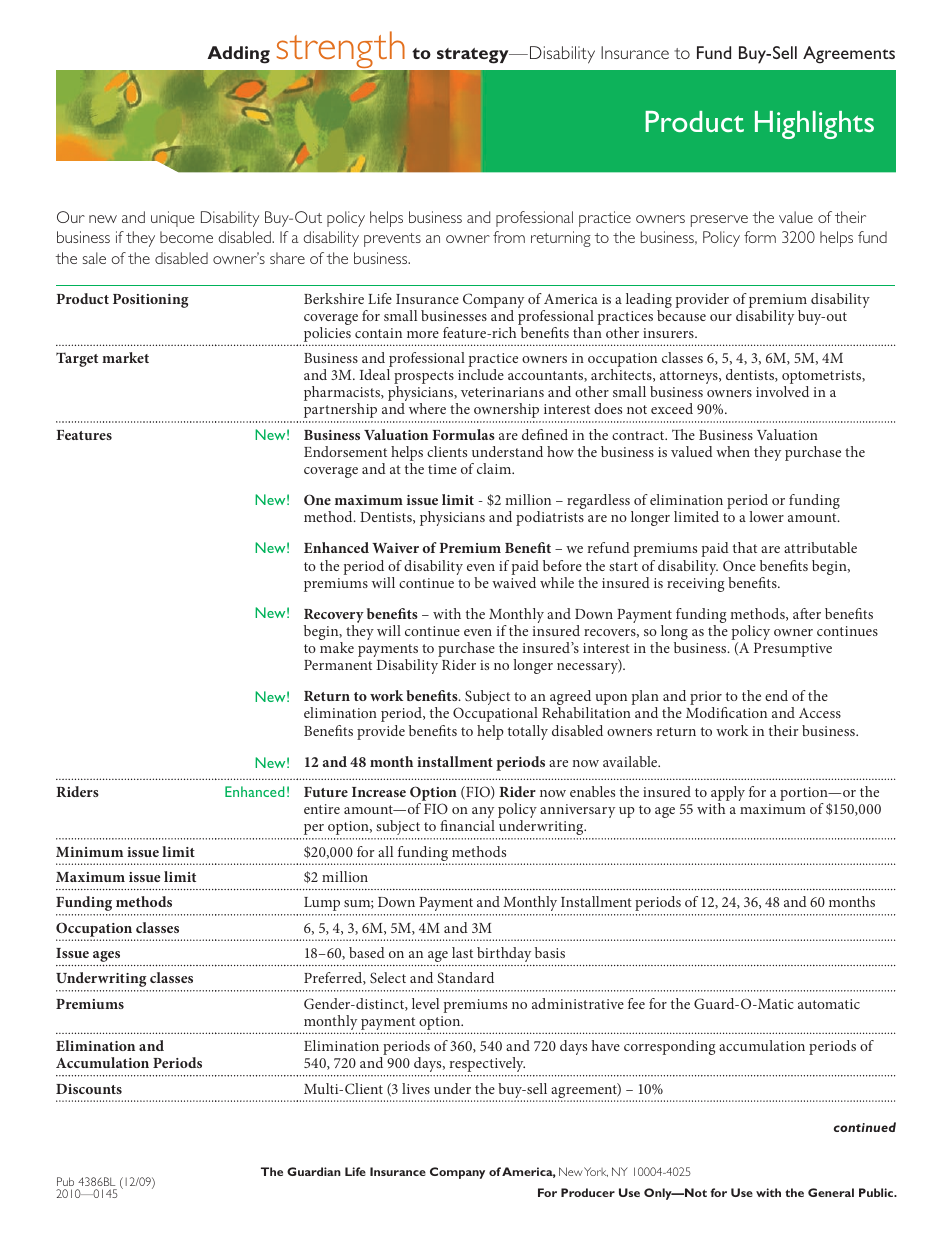  I want to click on Discounts, so click(89, 1089).
